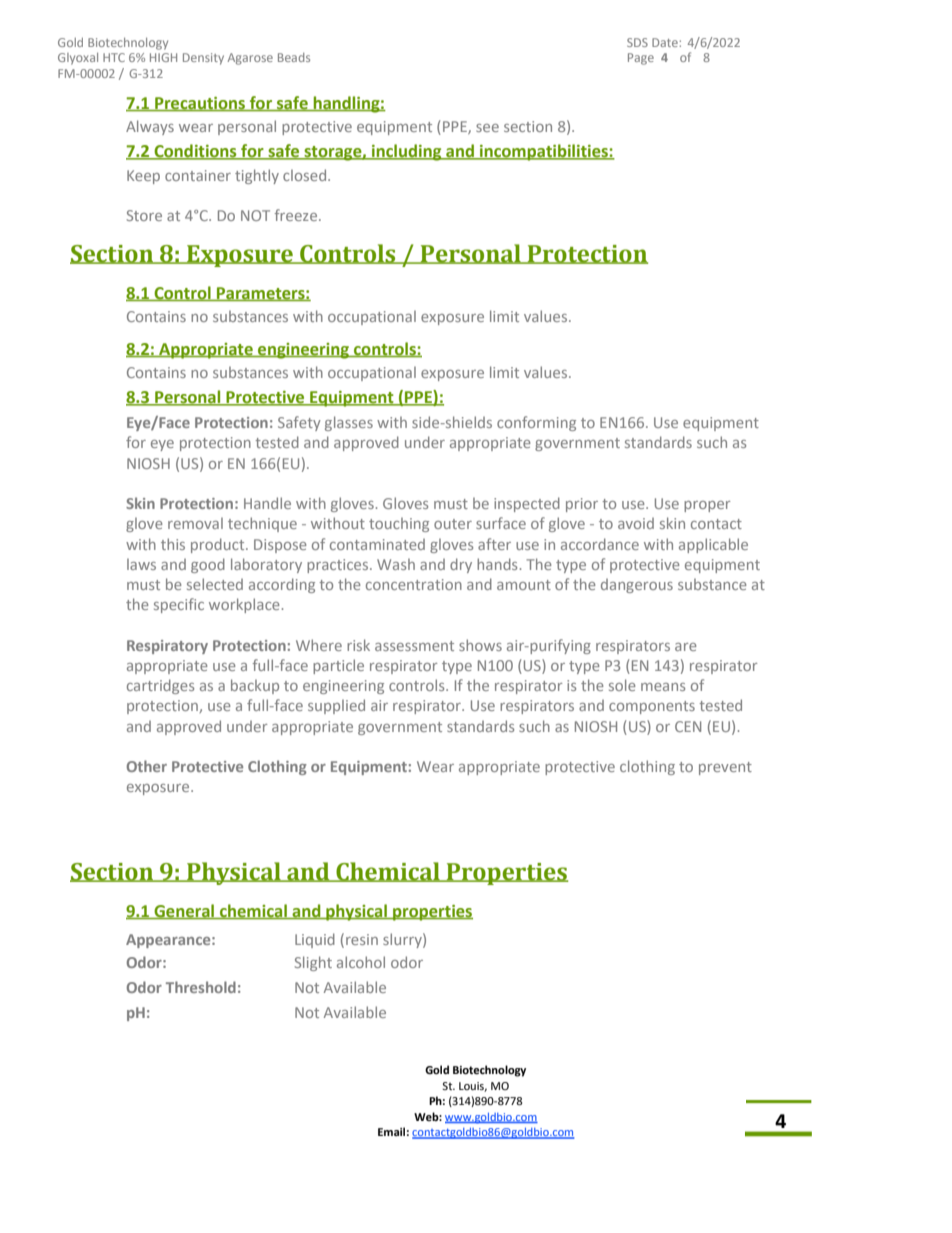  Describe the element at coordinates (582, 505) in the image. I see `prior` at that location.
